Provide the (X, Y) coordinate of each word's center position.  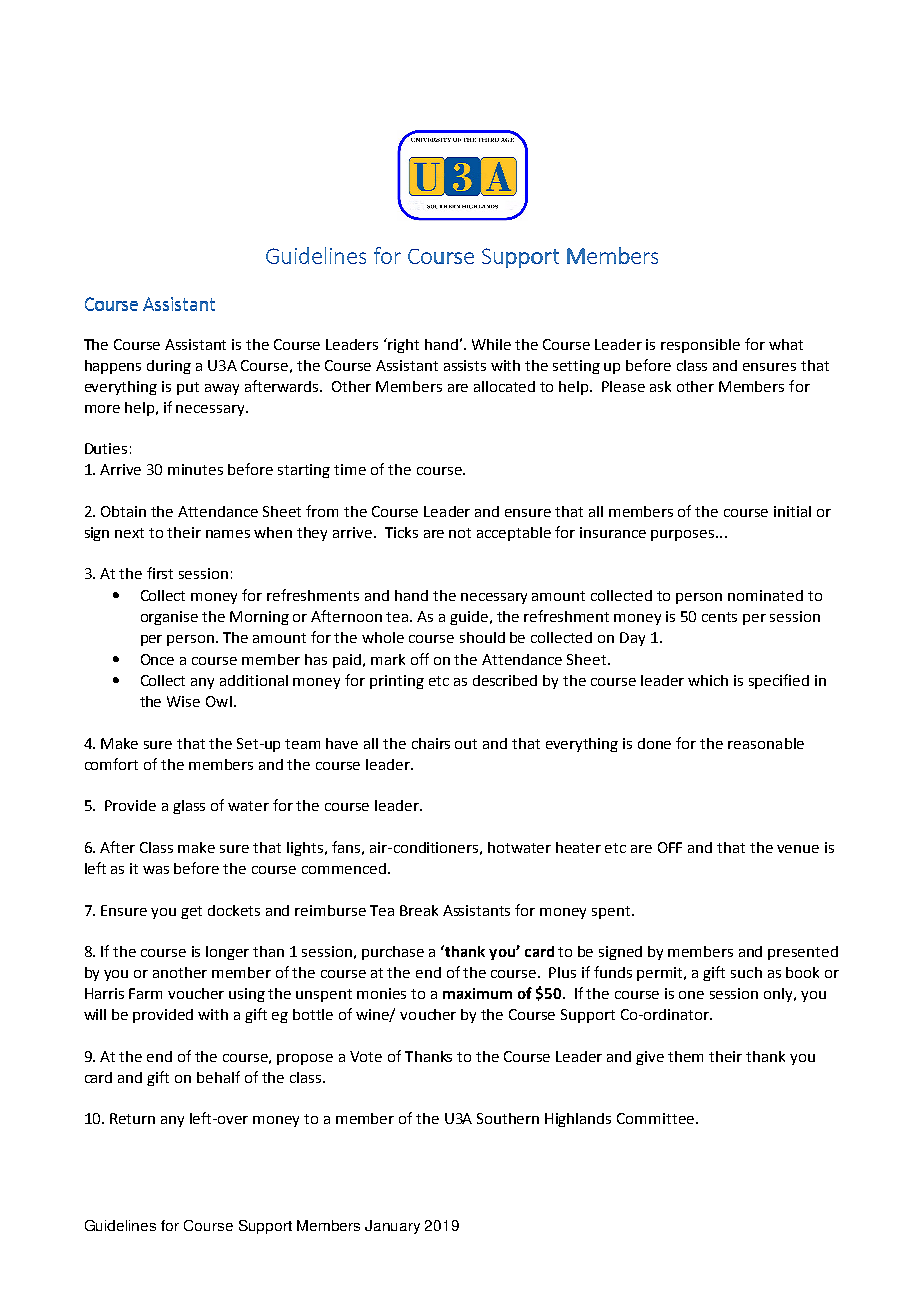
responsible (700, 346)
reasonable (766, 743)
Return (132, 1118)
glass (189, 807)
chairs (431, 743)
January (392, 1227)
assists (465, 365)
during (169, 367)
